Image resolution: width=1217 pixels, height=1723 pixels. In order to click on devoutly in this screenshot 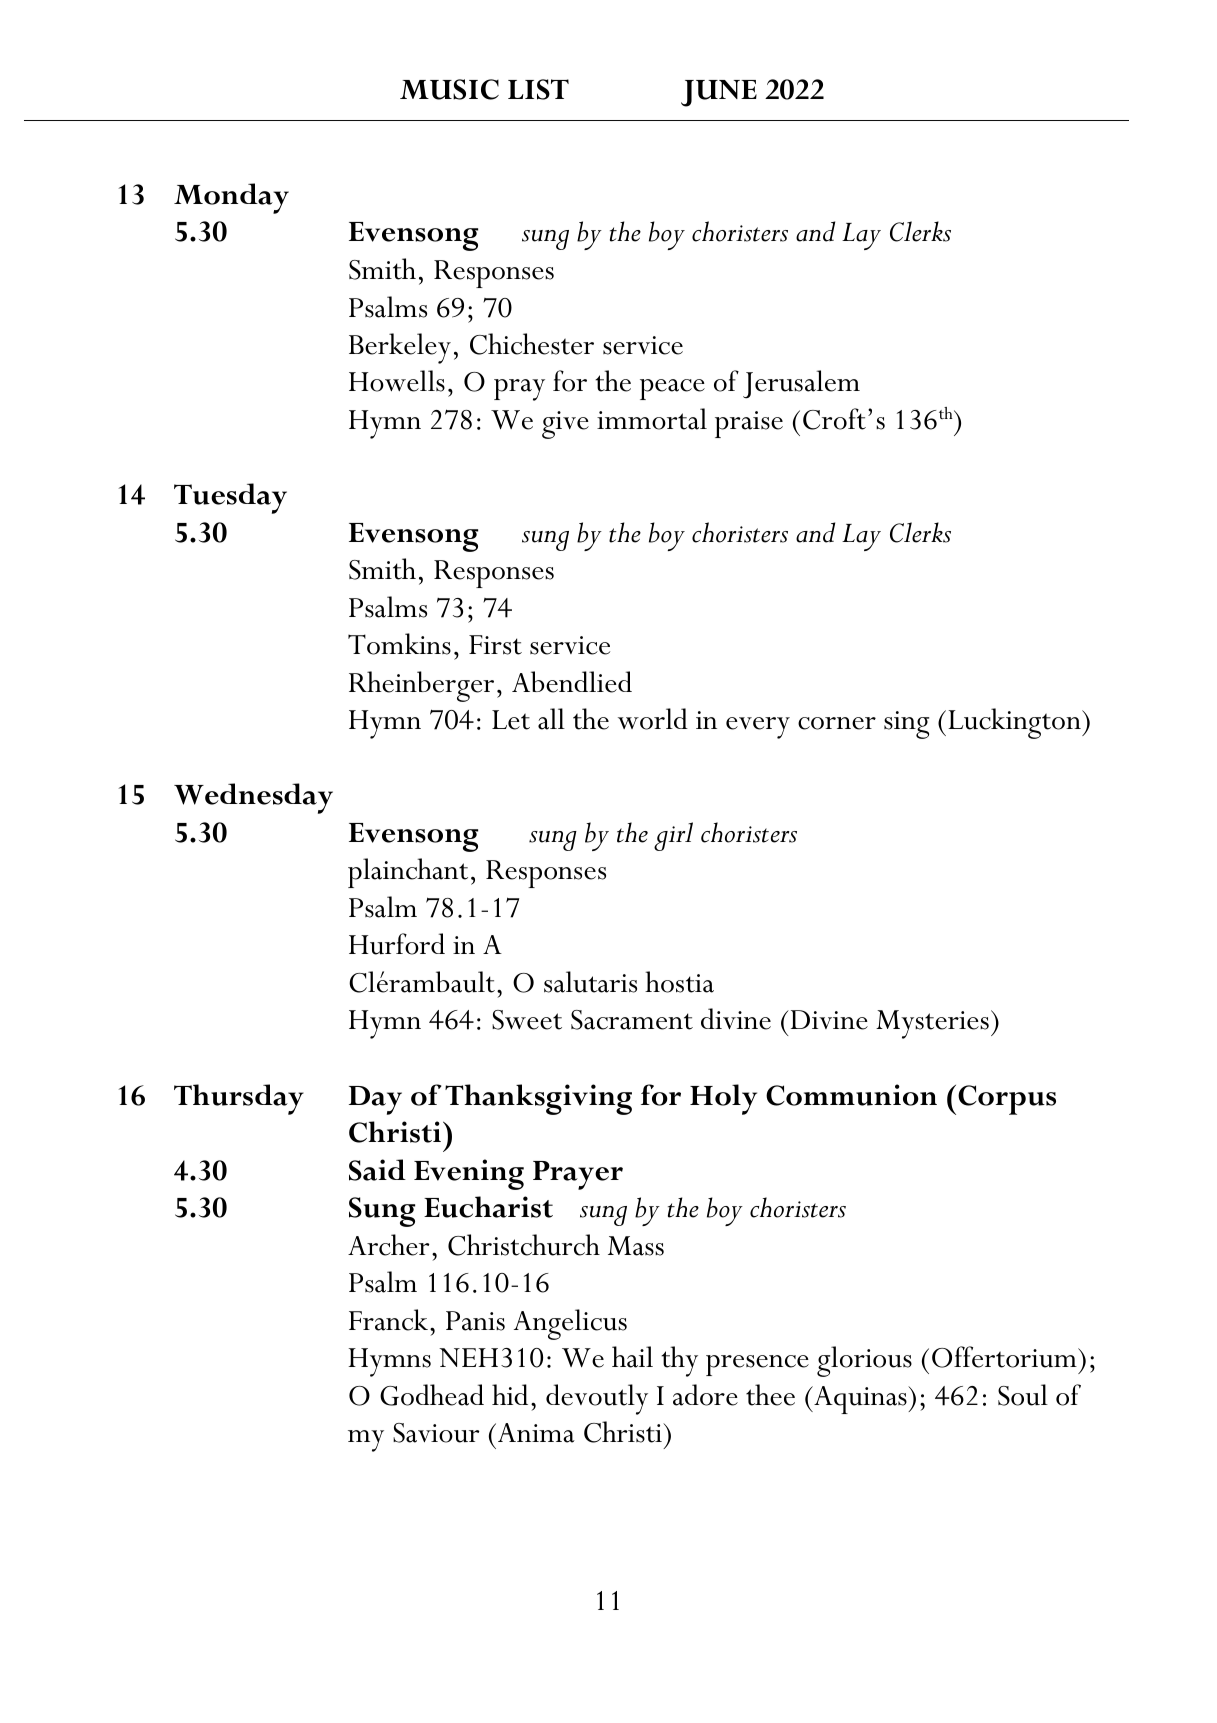, I will do `click(597, 1399)`.
